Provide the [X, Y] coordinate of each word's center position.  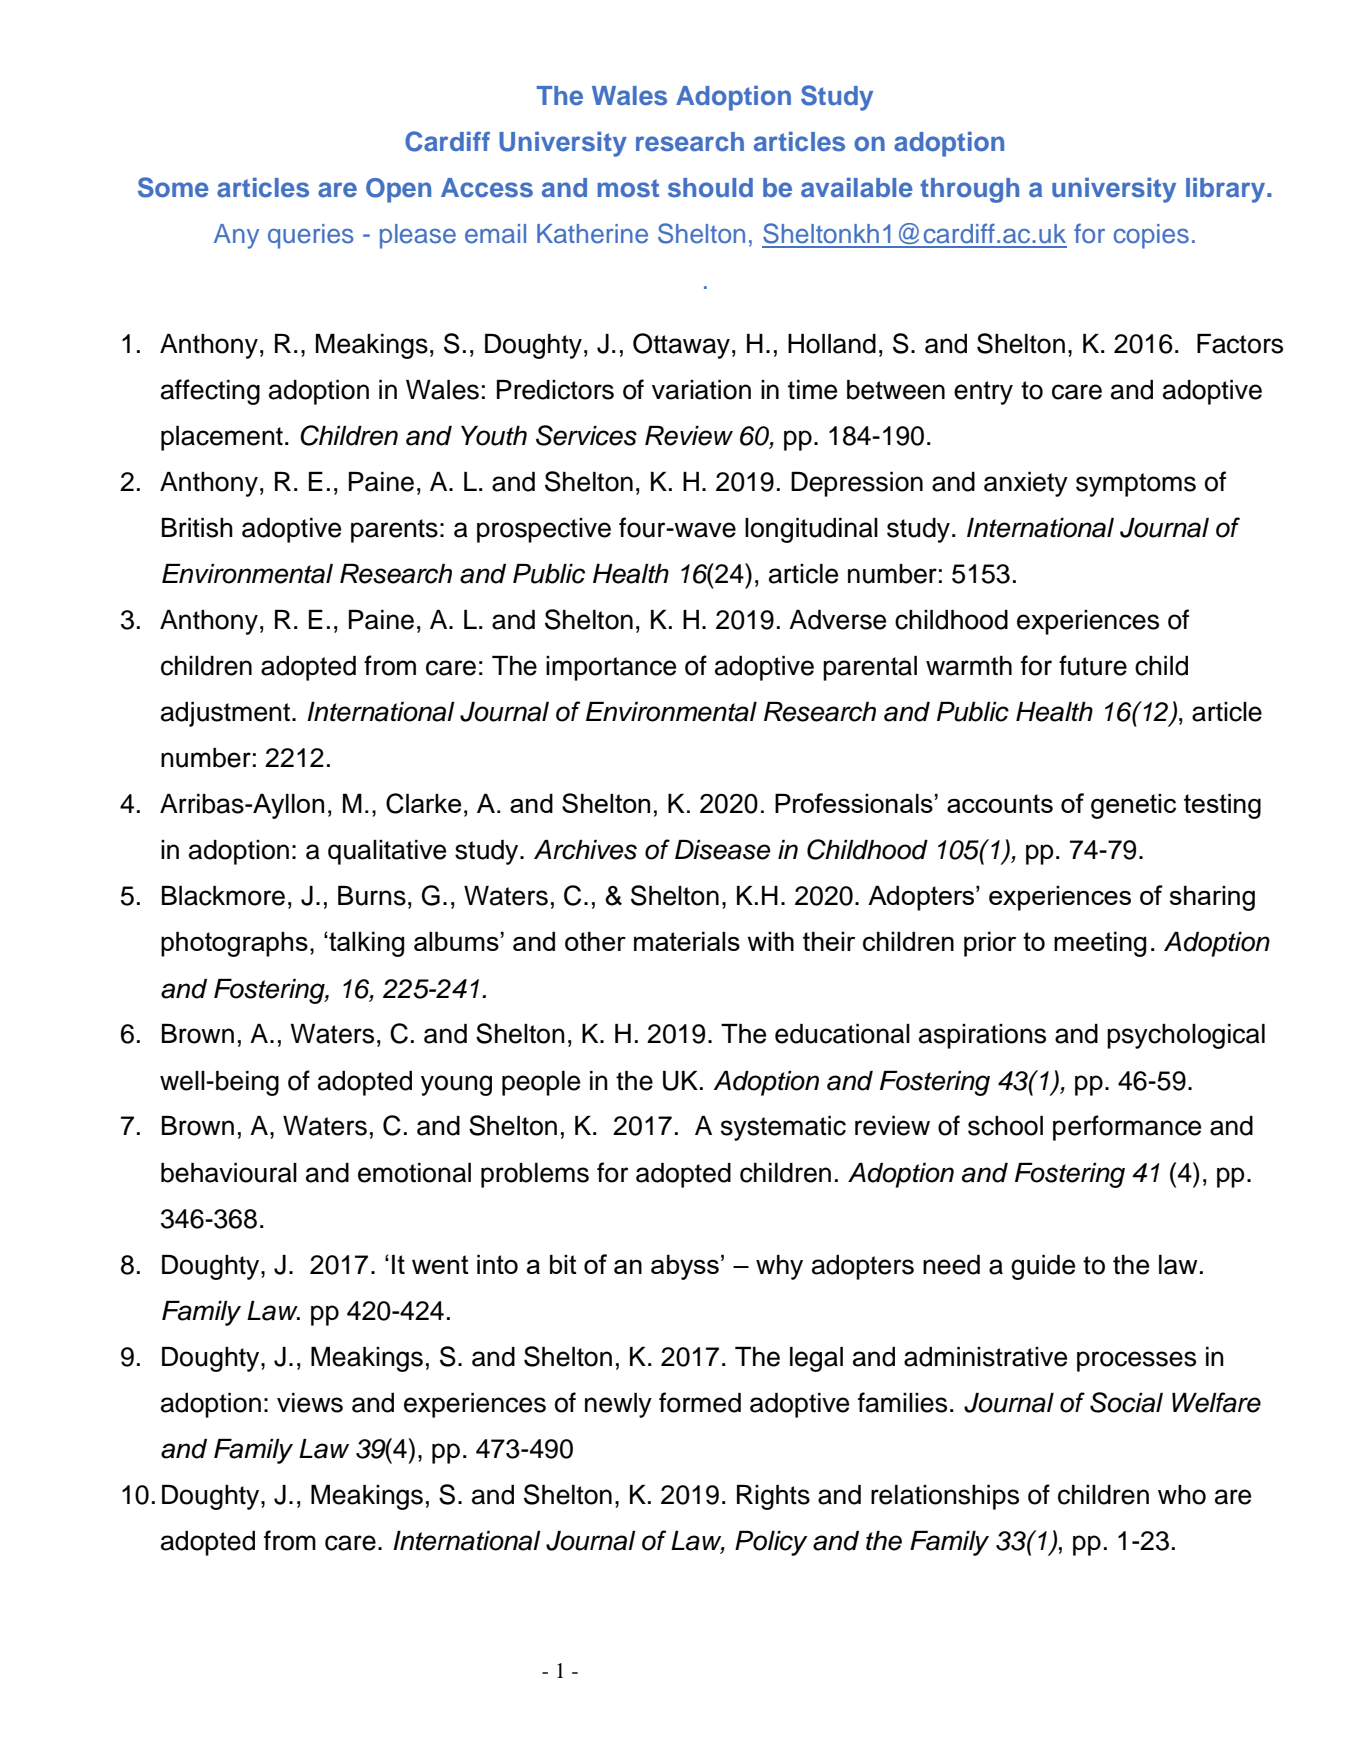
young [456, 1085]
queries [311, 236]
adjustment [225, 714]
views [310, 1403]
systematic [783, 1128]
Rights [773, 1497]
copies [1151, 236]
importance [611, 668]
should [710, 188]
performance [1127, 1128]
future [1093, 665]
